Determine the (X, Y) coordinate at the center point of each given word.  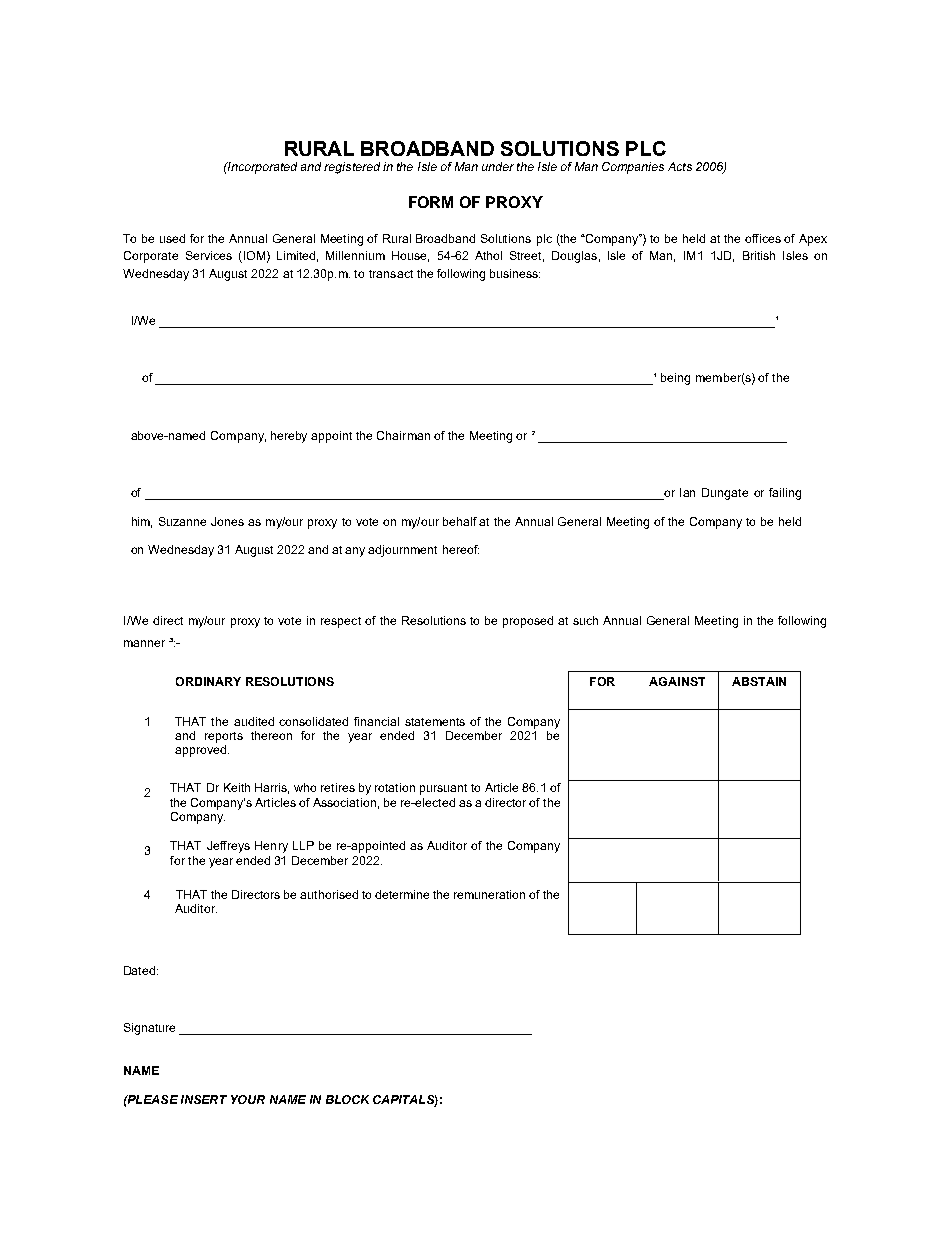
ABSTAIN (759, 681)
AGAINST (677, 681)
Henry (271, 847)
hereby (289, 437)
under (498, 166)
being (675, 379)
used (172, 238)
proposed (528, 622)
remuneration (489, 894)
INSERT (204, 1099)
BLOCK (347, 1099)
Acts (680, 166)
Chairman (403, 435)
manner (144, 643)
